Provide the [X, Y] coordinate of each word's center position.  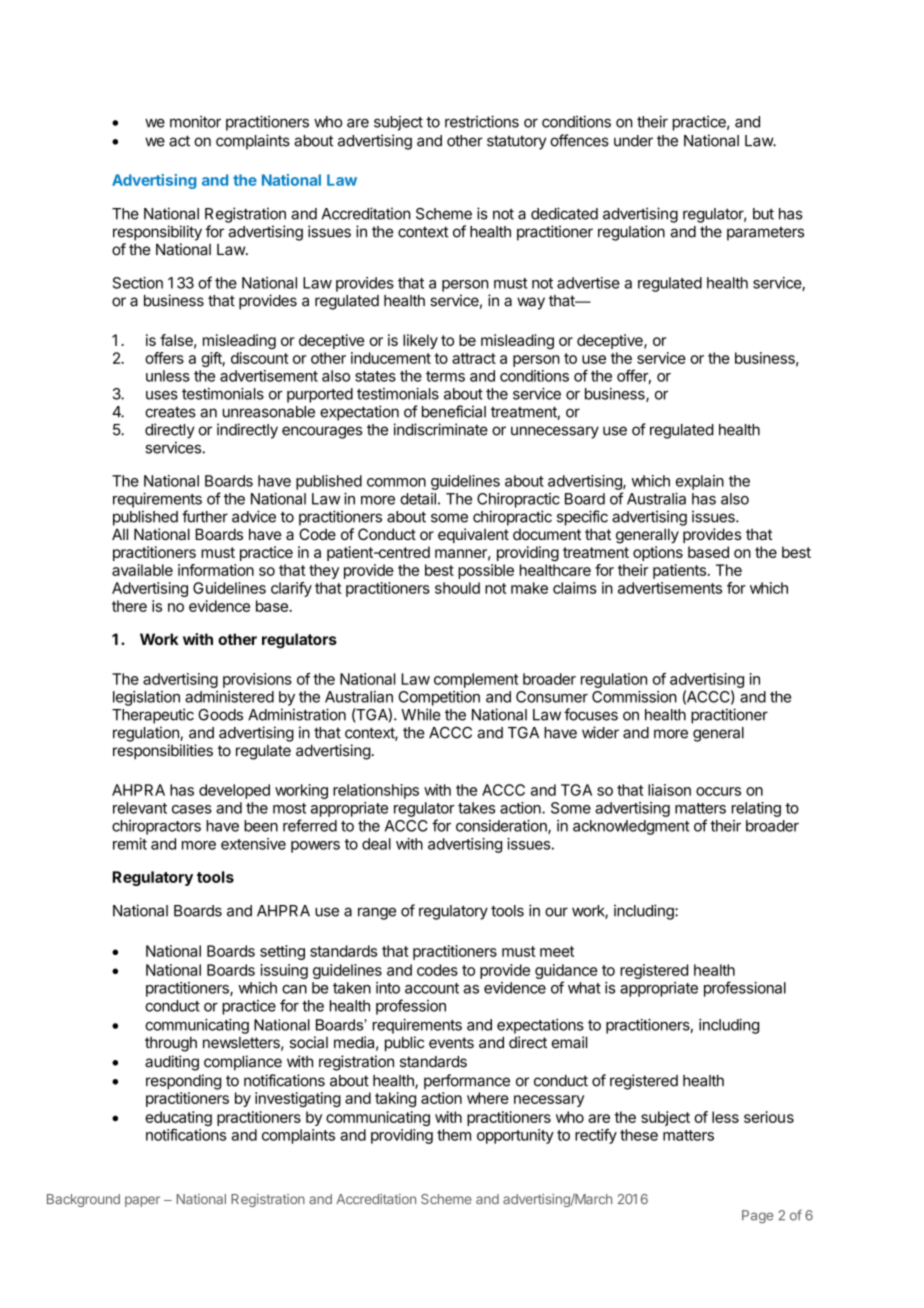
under [633, 141]
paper [142, 1201]
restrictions [482, 121]
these [639, 1135]
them [454, 1135]
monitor [195, 121]
